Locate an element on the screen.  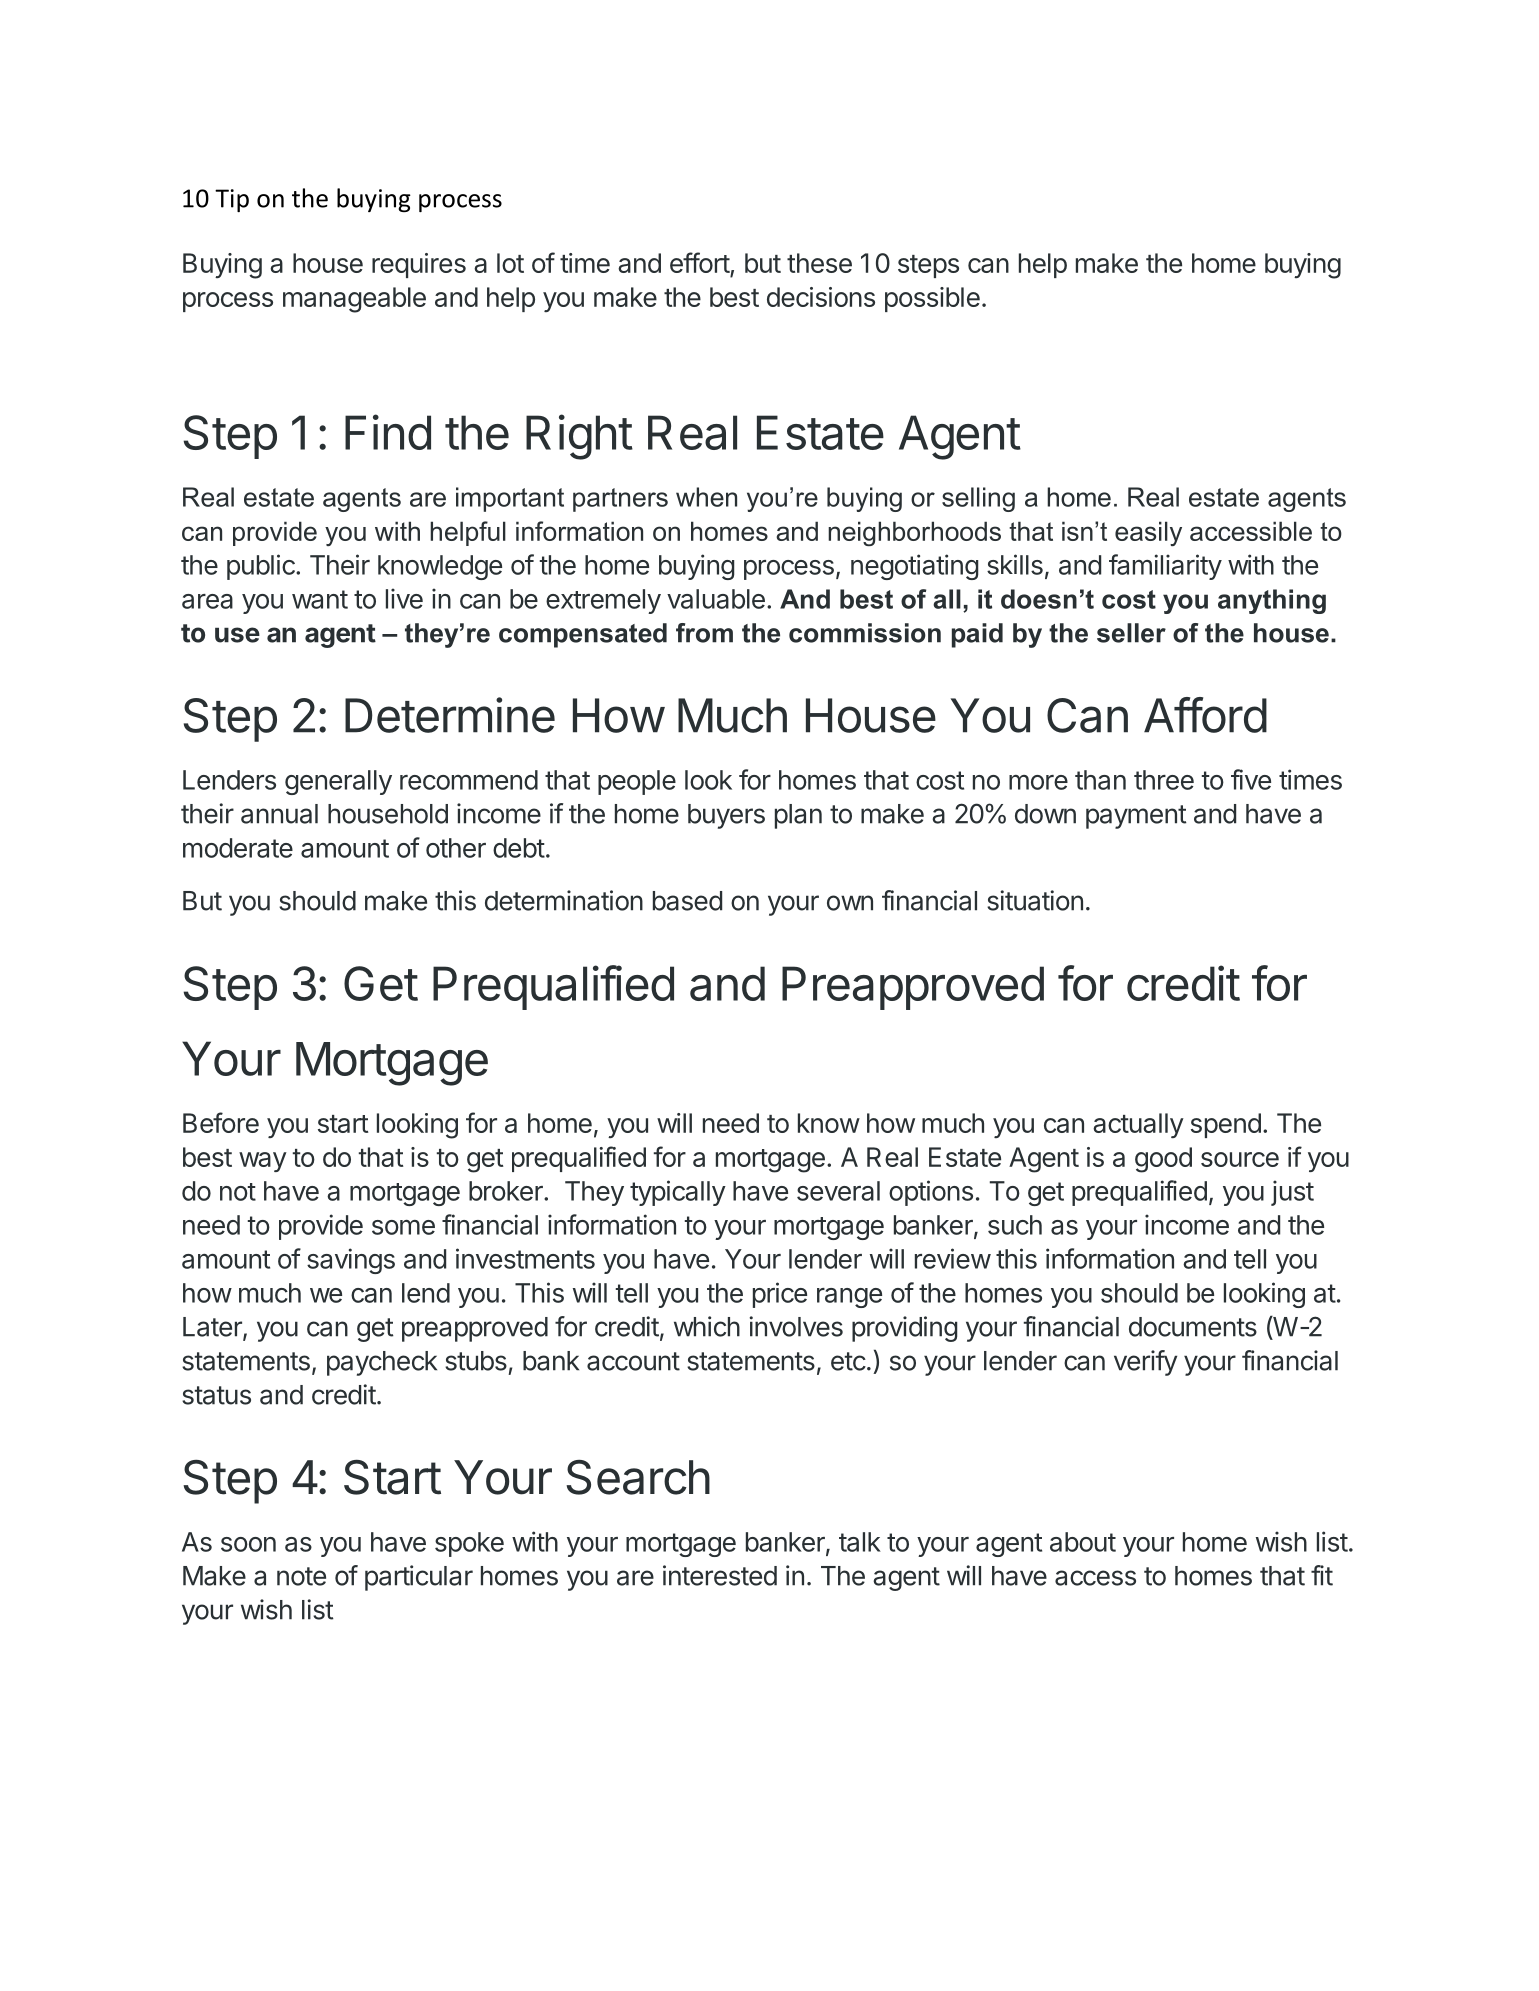
moderate is located at coordinates (238, 848).
